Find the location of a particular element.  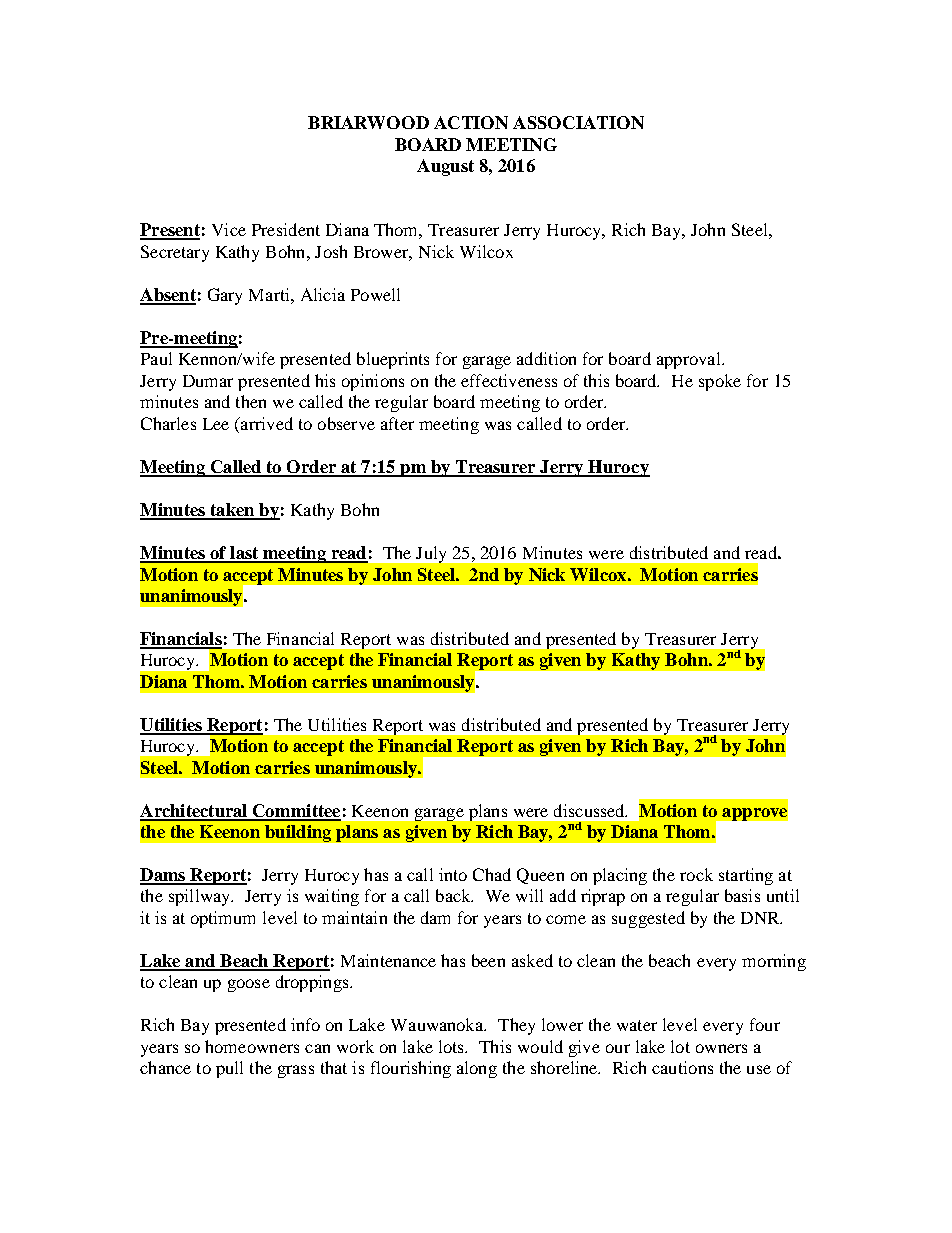

ASSOCIATION is located at coordinates (578, 122).
